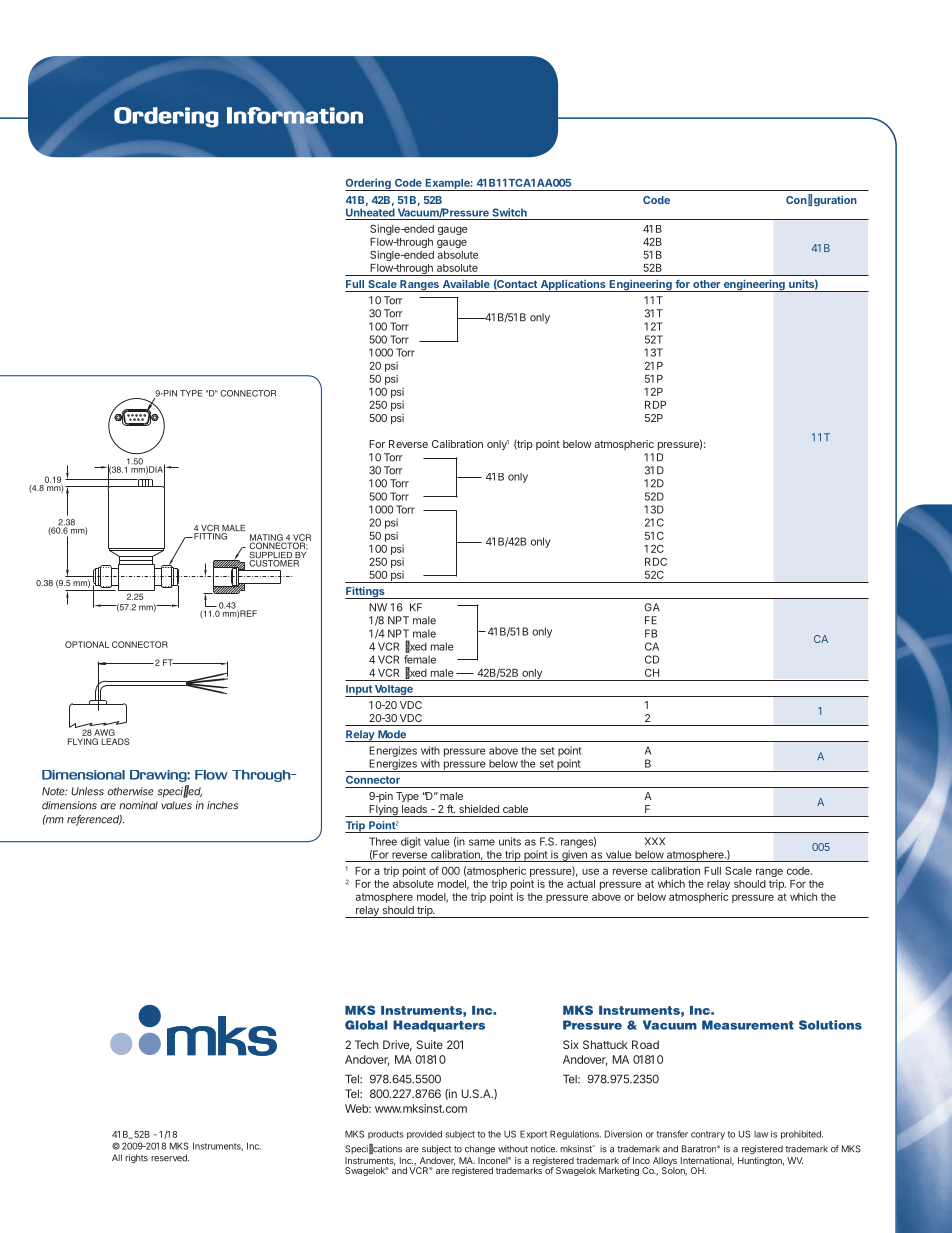 This document has width=952, height=1233. I want to click on Available, so click(466, 284).
